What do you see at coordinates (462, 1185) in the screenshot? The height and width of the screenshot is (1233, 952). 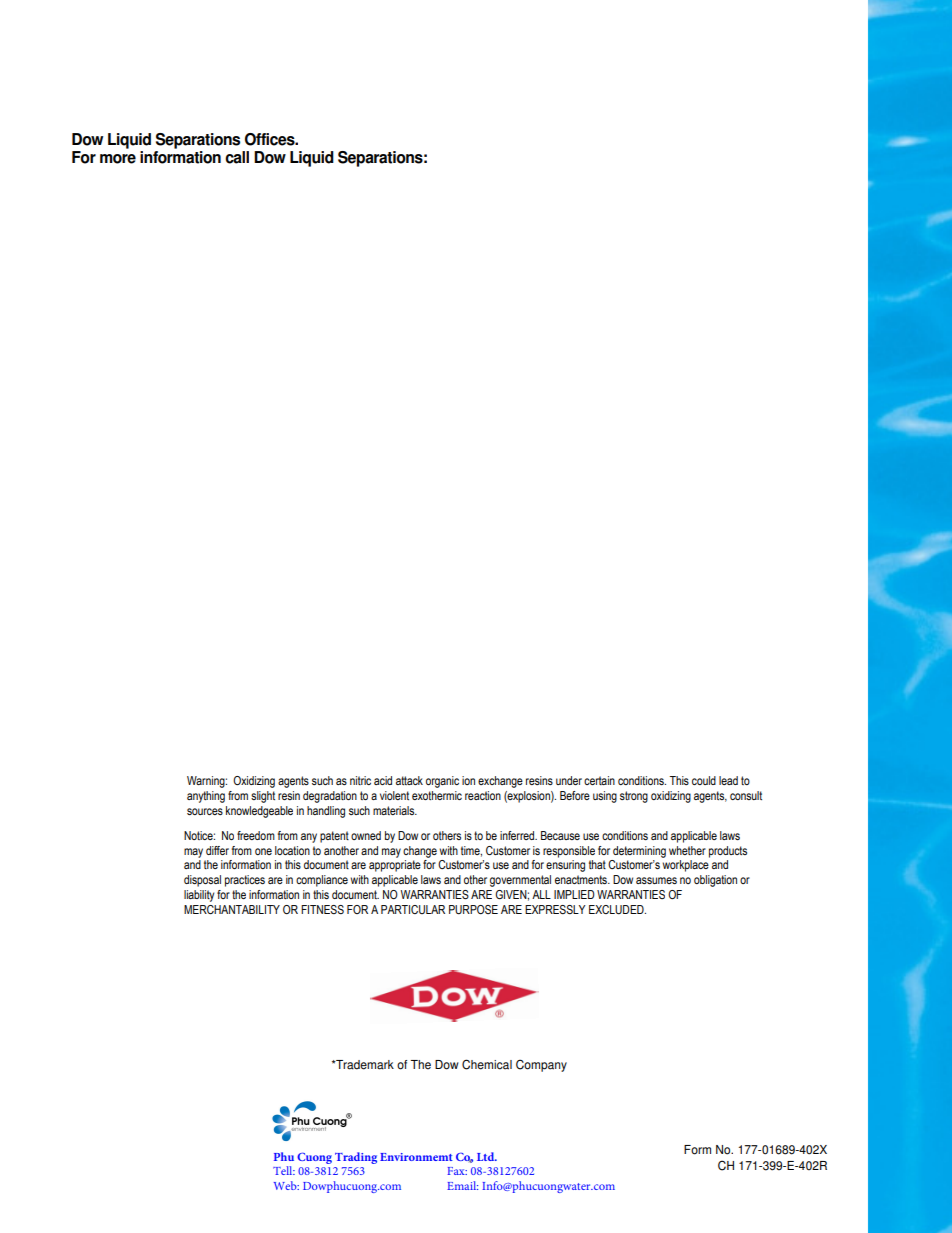 I see `Email` at bounding box center [462, 1185].
